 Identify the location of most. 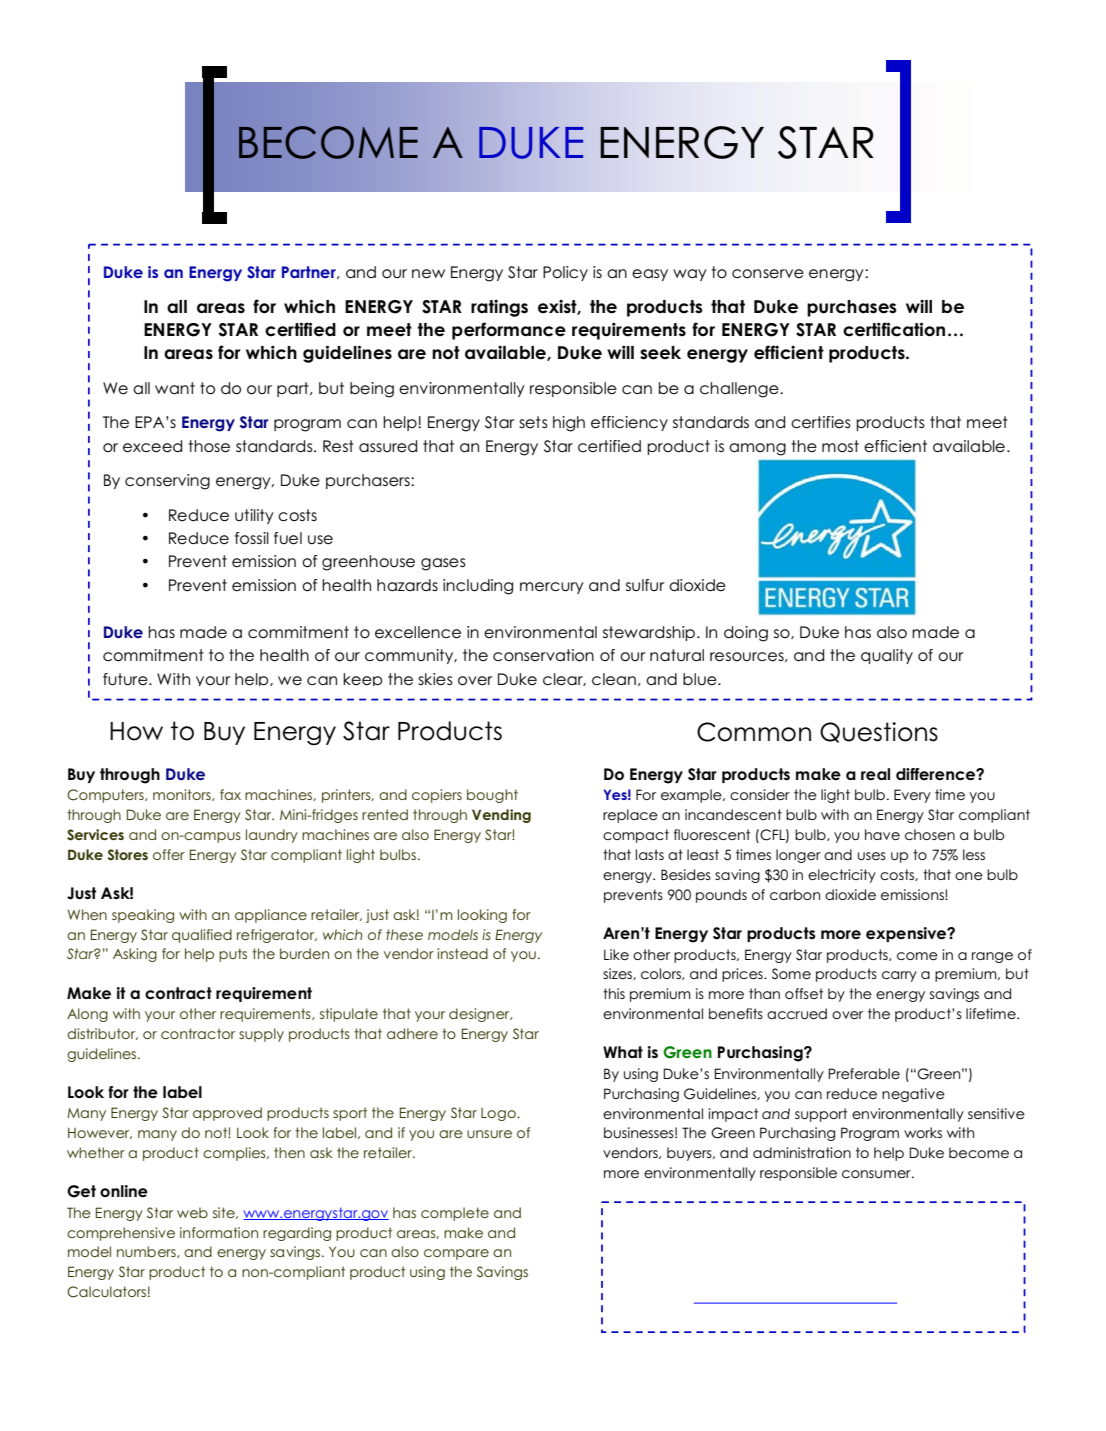
(840, 446).
